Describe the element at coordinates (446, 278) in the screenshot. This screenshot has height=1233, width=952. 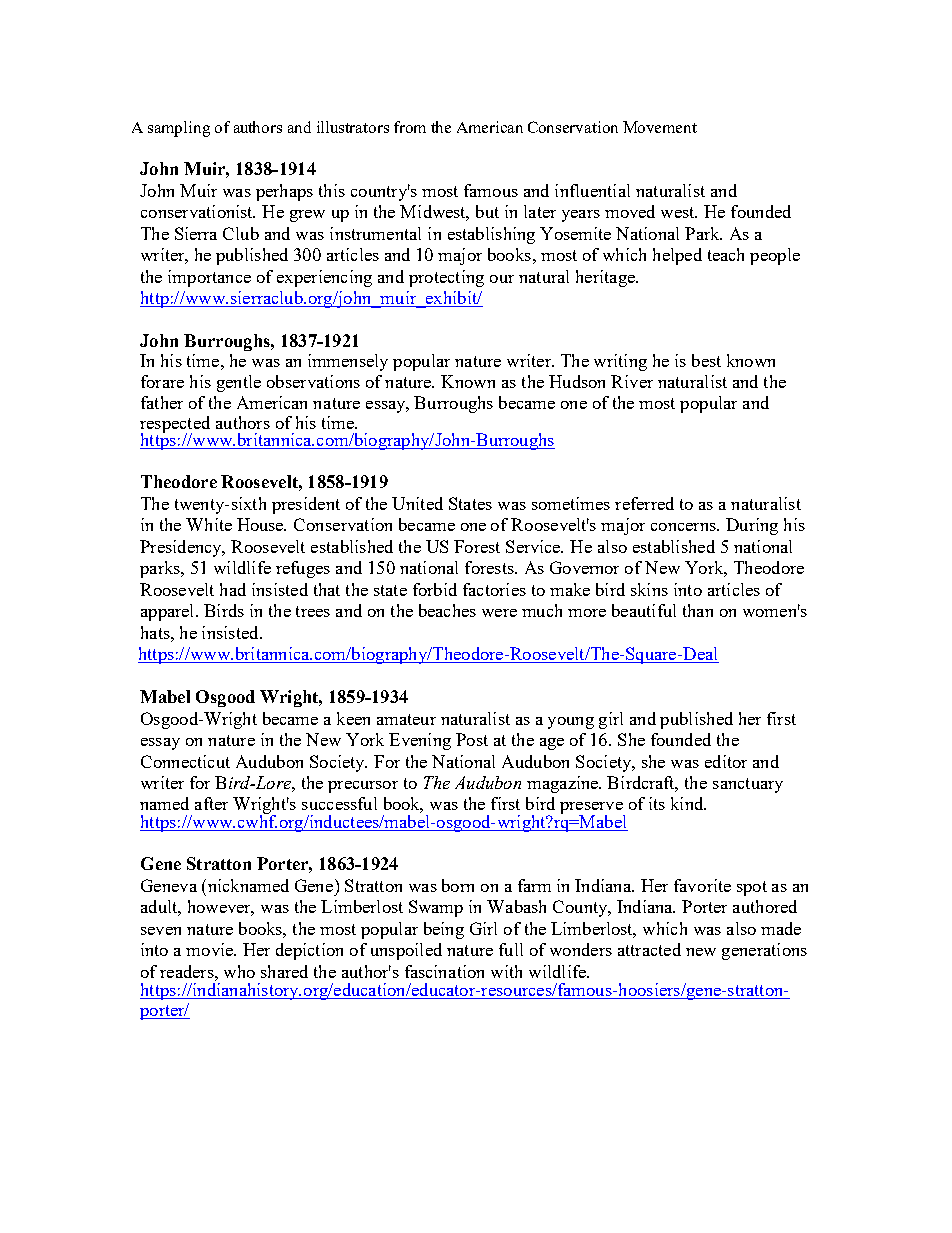
I see `protecting` at that location.
